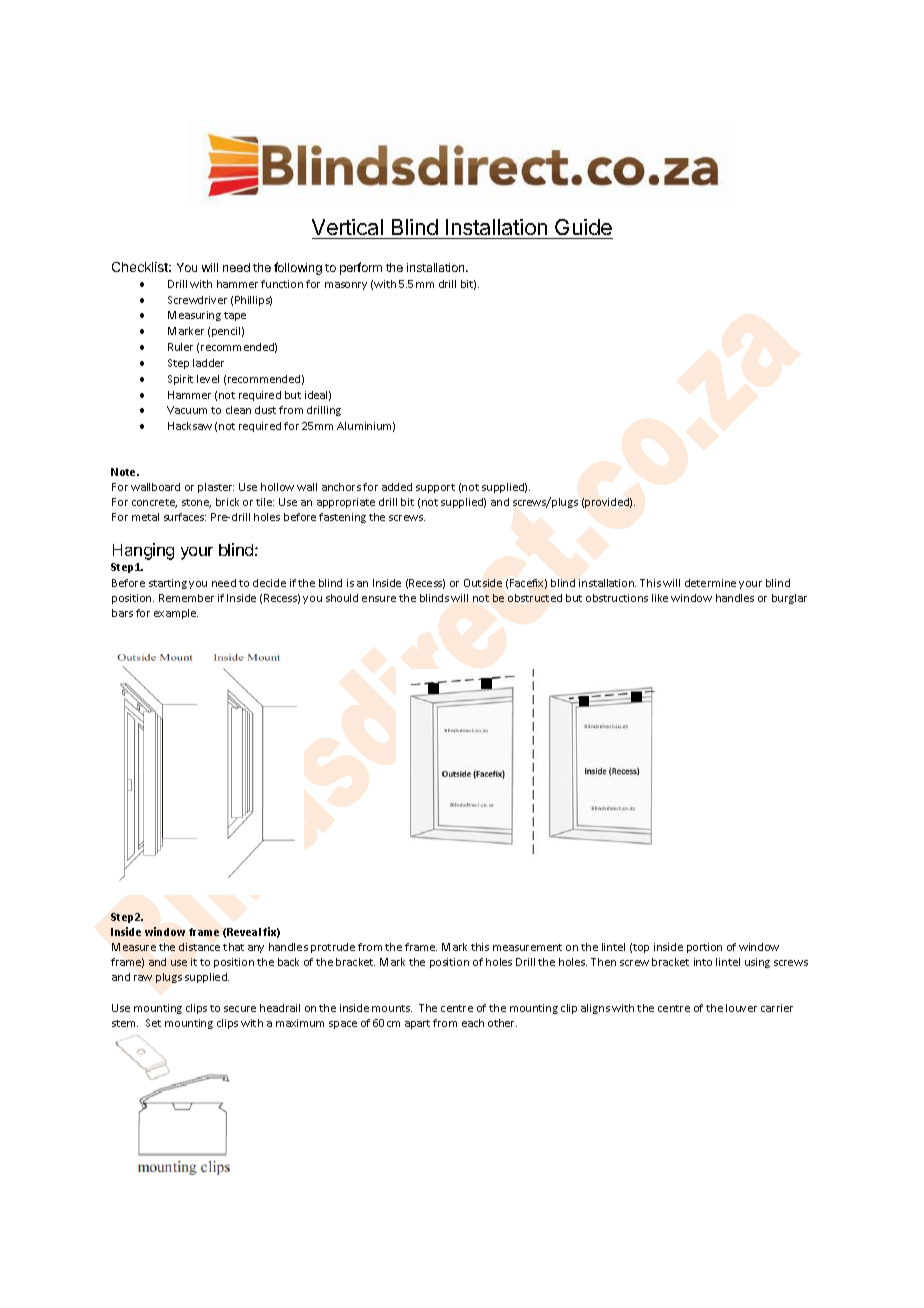 Image resolution: width=924 pixels, height=1308 pixels. I want to click on each, so click(473, 1023).
